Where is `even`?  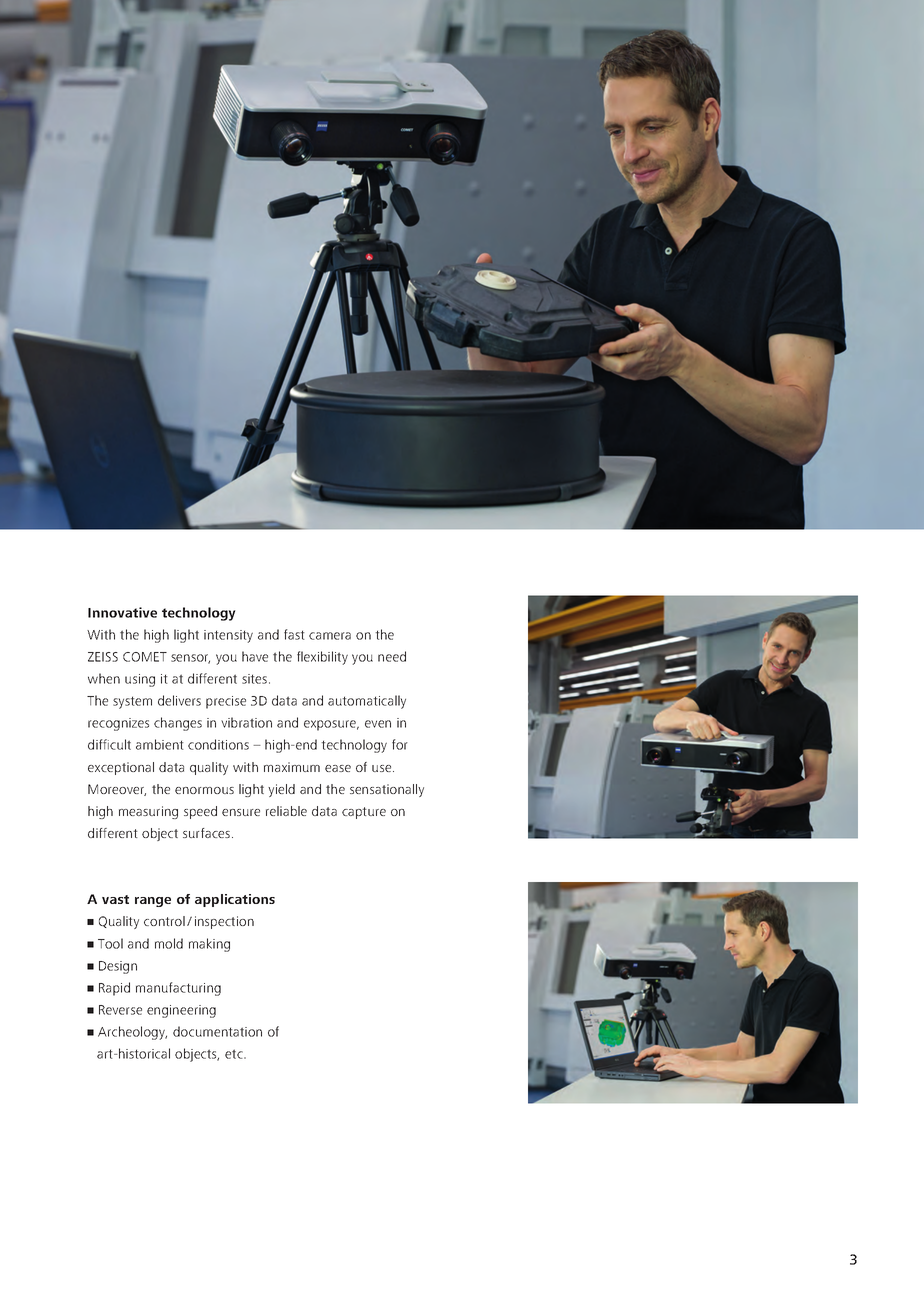
even is located at coordinates (378, 724).
